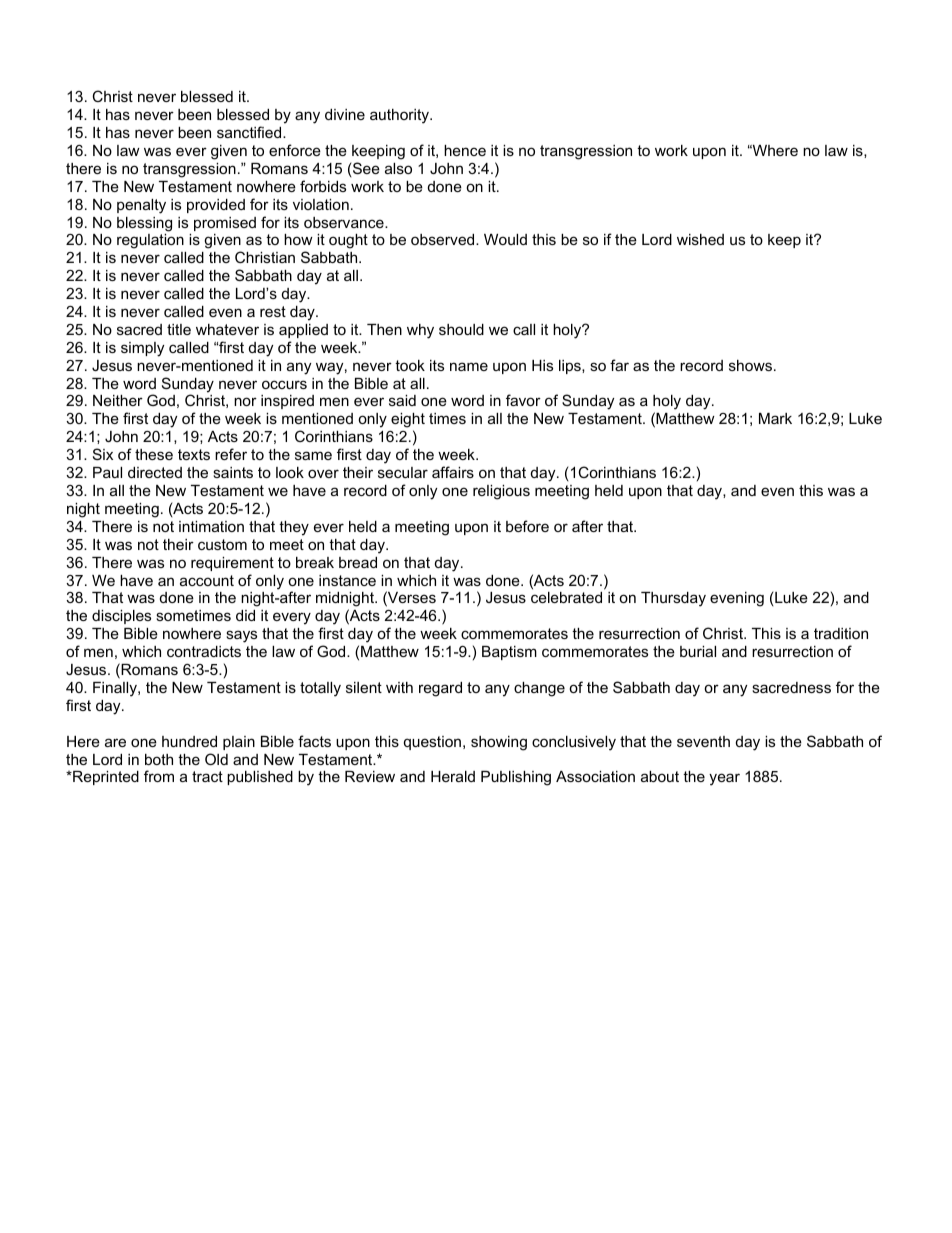  What do you see at coordinates (250, 132) in the screenshot?
I see `sanctified` at bounding box center [250, 132].
